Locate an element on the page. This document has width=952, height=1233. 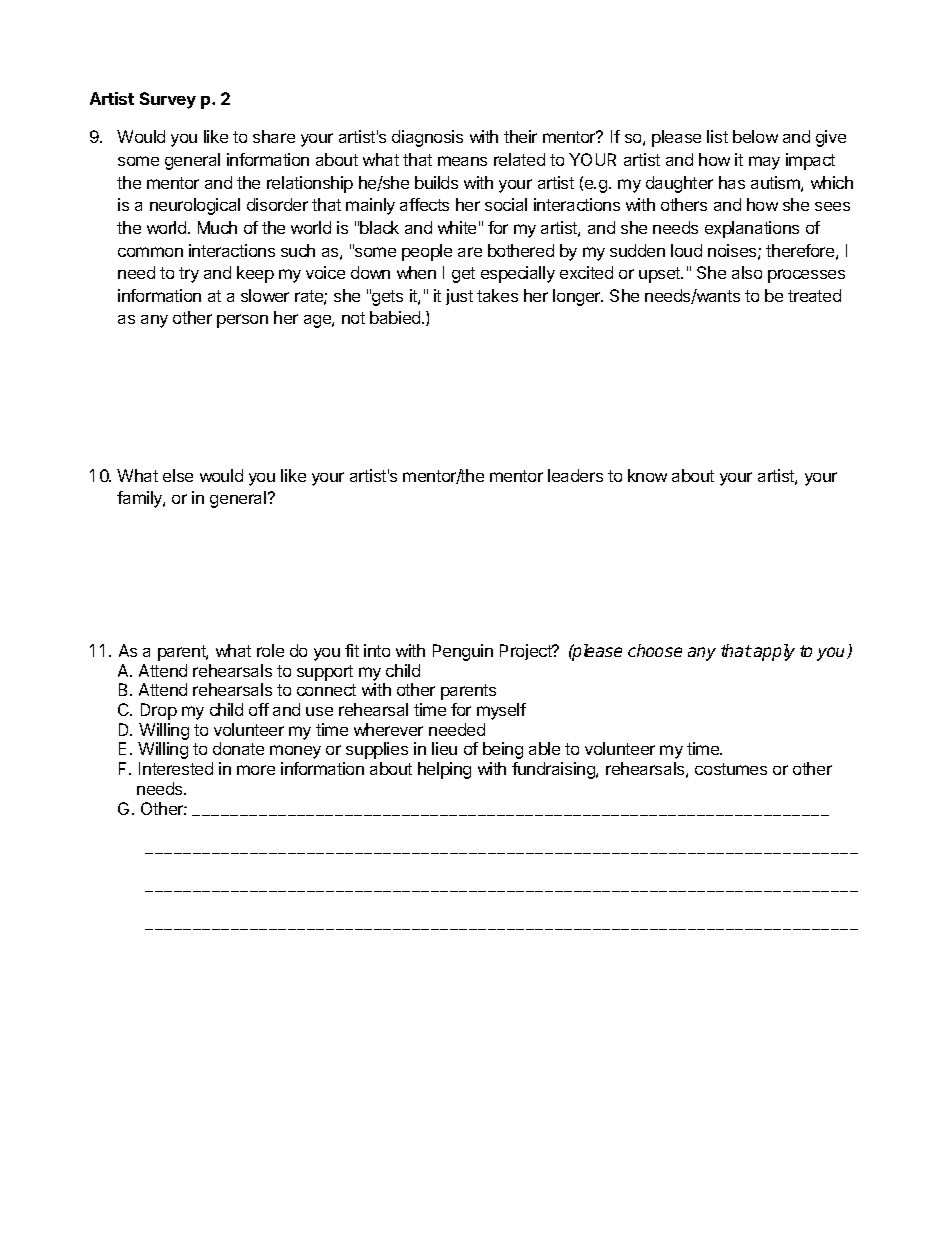
being is located at coordinates (503, 750).
